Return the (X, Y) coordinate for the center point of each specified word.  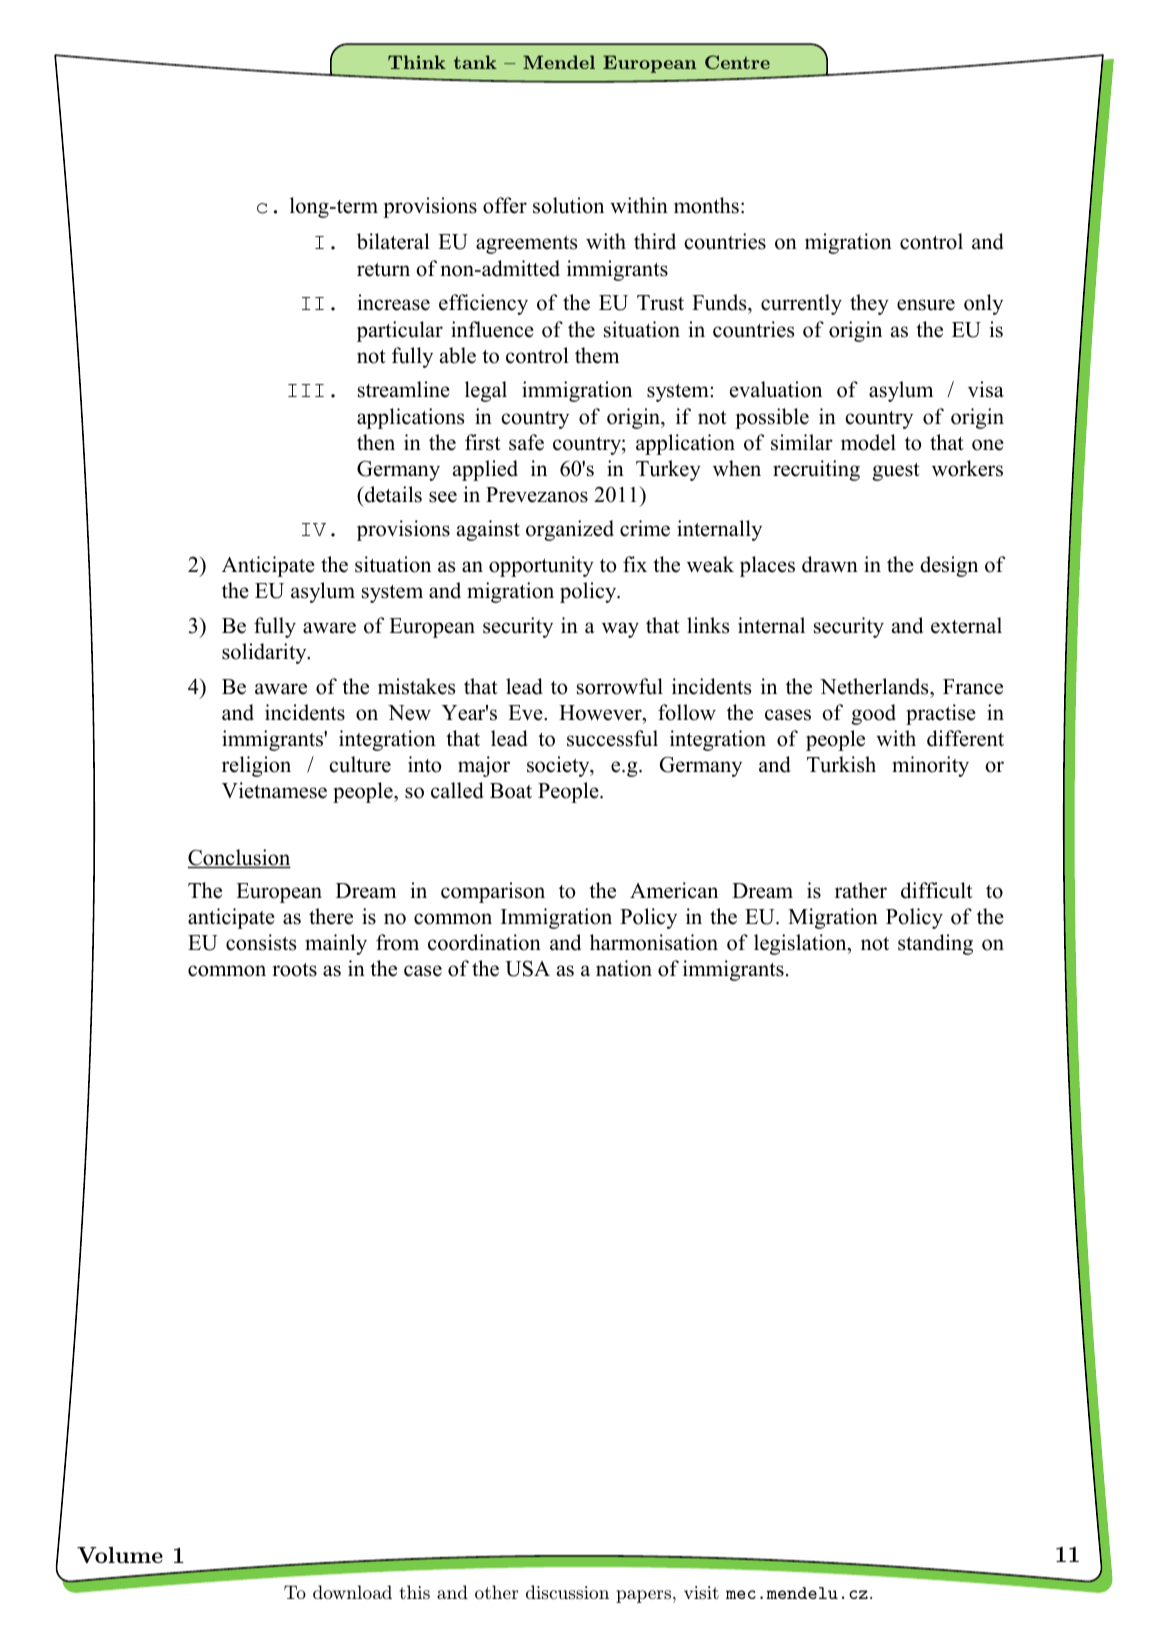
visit (701, 1592)
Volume (120, 1555)
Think (417, 62)
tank (475, 62)
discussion (567, 1592)
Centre (737, 62)
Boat (511, 791)
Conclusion (239, 858)
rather (861, 890)
